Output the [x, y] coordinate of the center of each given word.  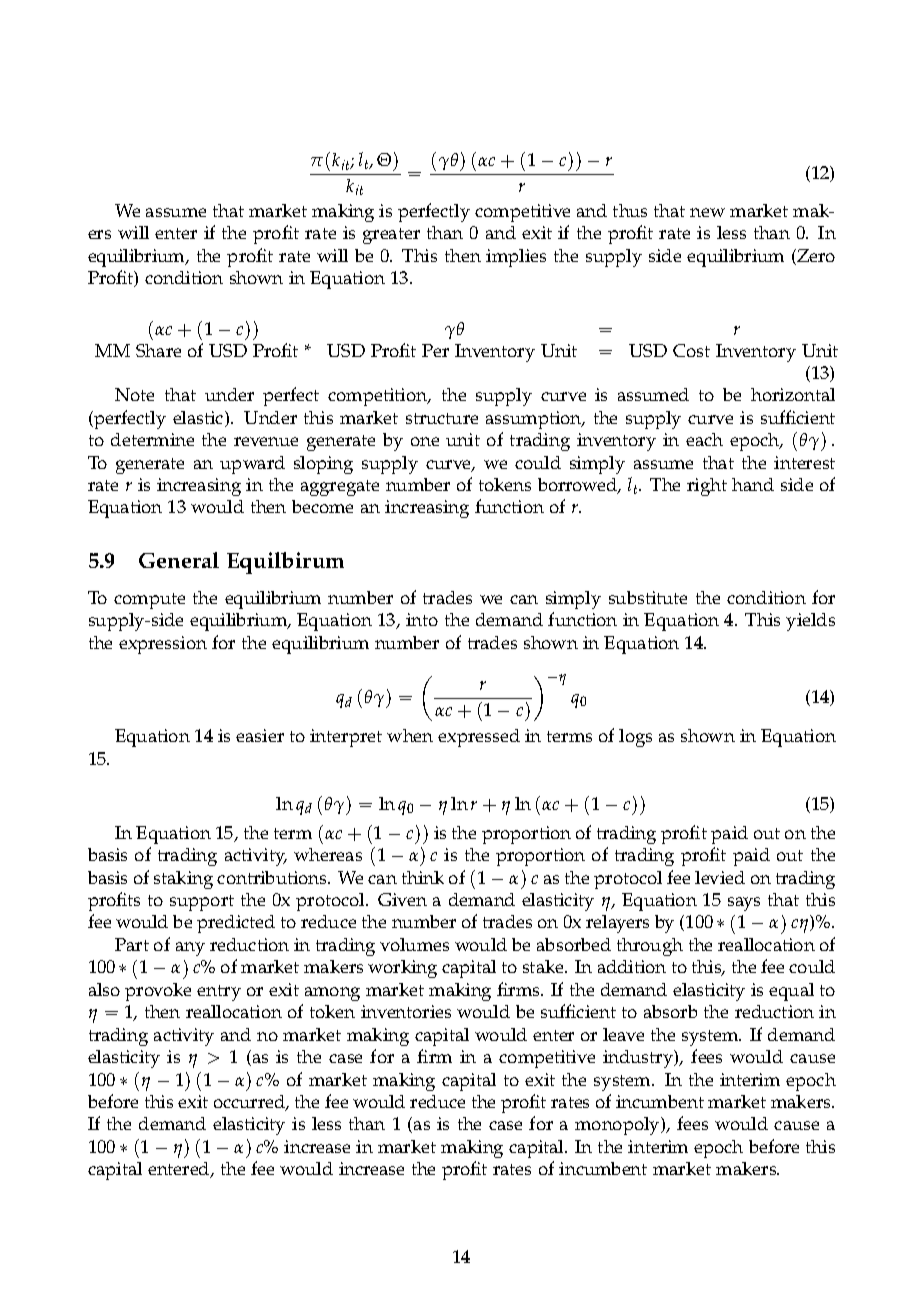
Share [158, 350]
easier [260, 735]
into [422, 619]
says [744, 904]
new [707, 212]
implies [516, 258]
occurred [250, 1103]
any [190, 949]
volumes [414, 944]
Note [134, 394]
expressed [479, 738]
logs [635, 738]
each [704, 439]
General [179, 560]
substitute [648, 597]
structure [442, 418]
